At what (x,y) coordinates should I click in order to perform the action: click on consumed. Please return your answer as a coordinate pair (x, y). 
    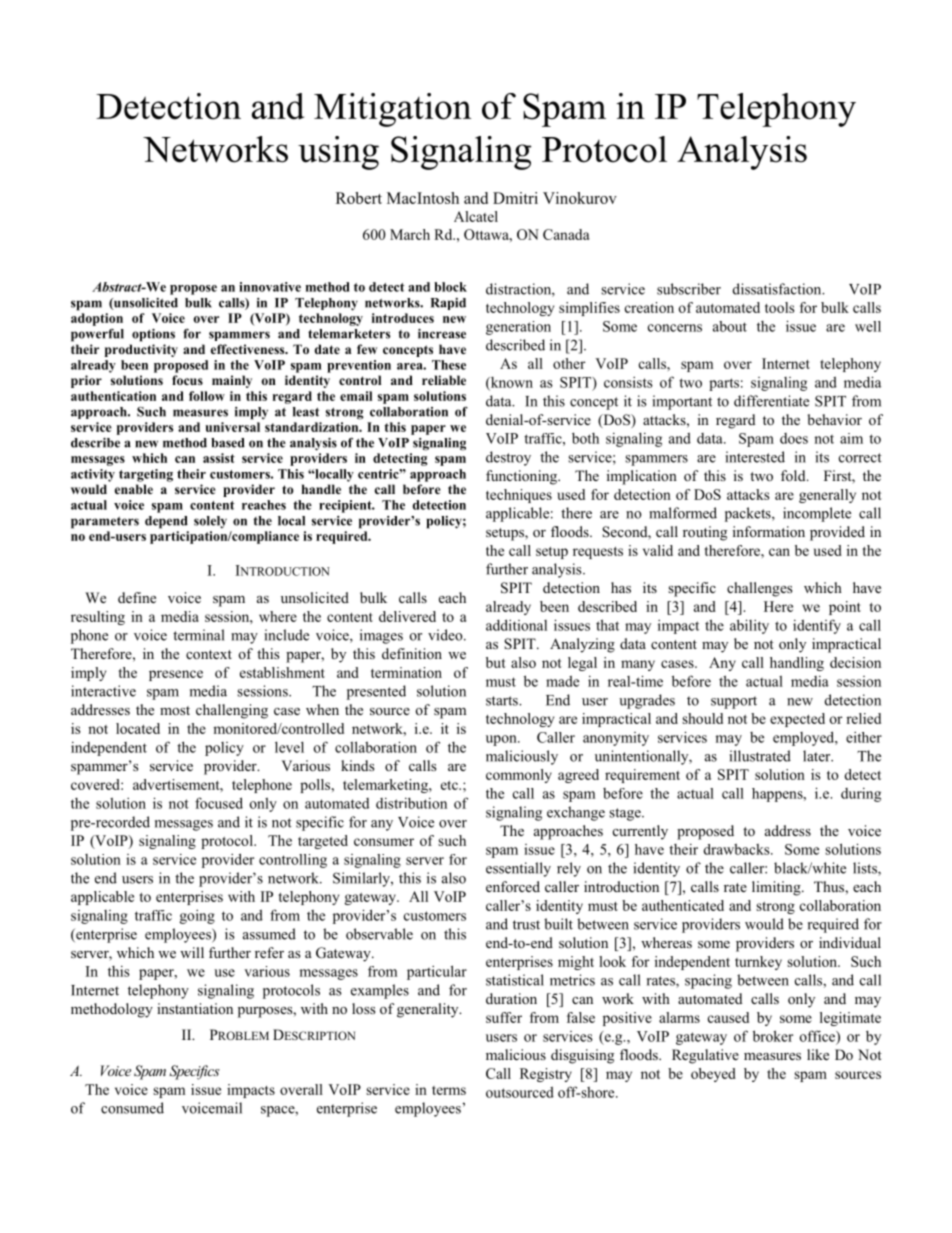
    Looking at the image, I should click on (132, 1108).
